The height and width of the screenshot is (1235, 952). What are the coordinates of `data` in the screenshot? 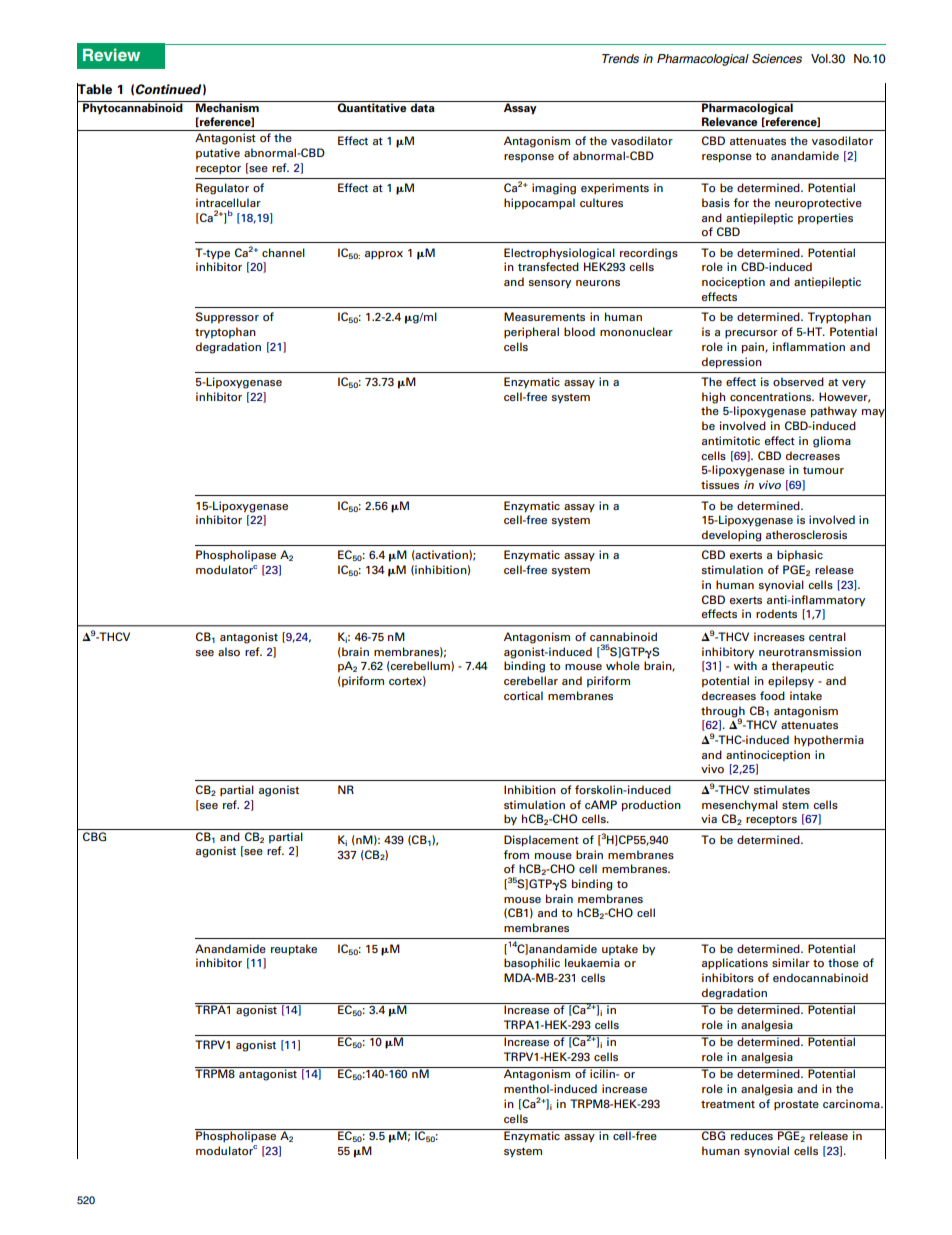 It's located at (422, 106).
